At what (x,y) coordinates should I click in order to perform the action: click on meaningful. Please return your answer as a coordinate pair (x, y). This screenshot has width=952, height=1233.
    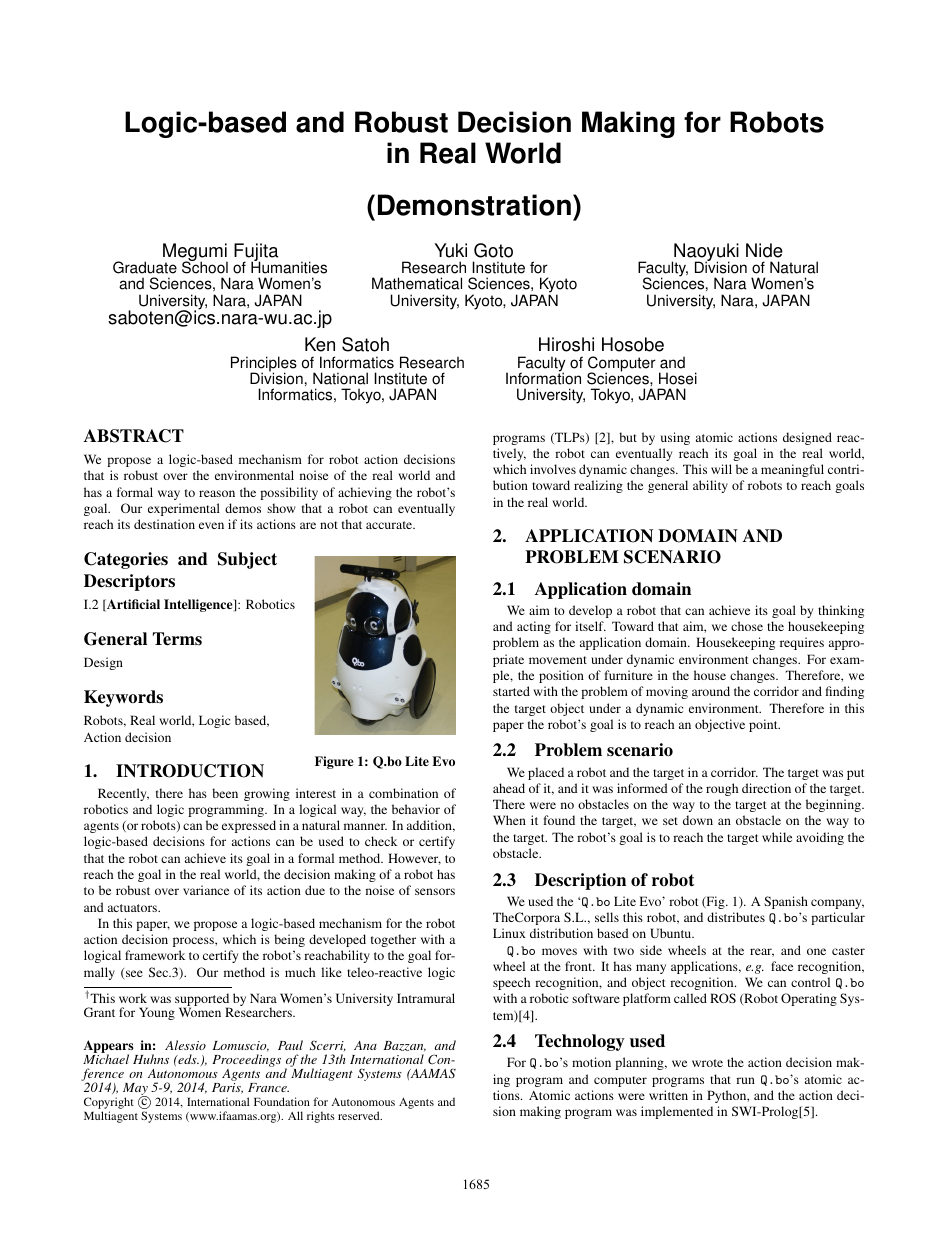
    Looking at the image, I should click on (792, 470).
